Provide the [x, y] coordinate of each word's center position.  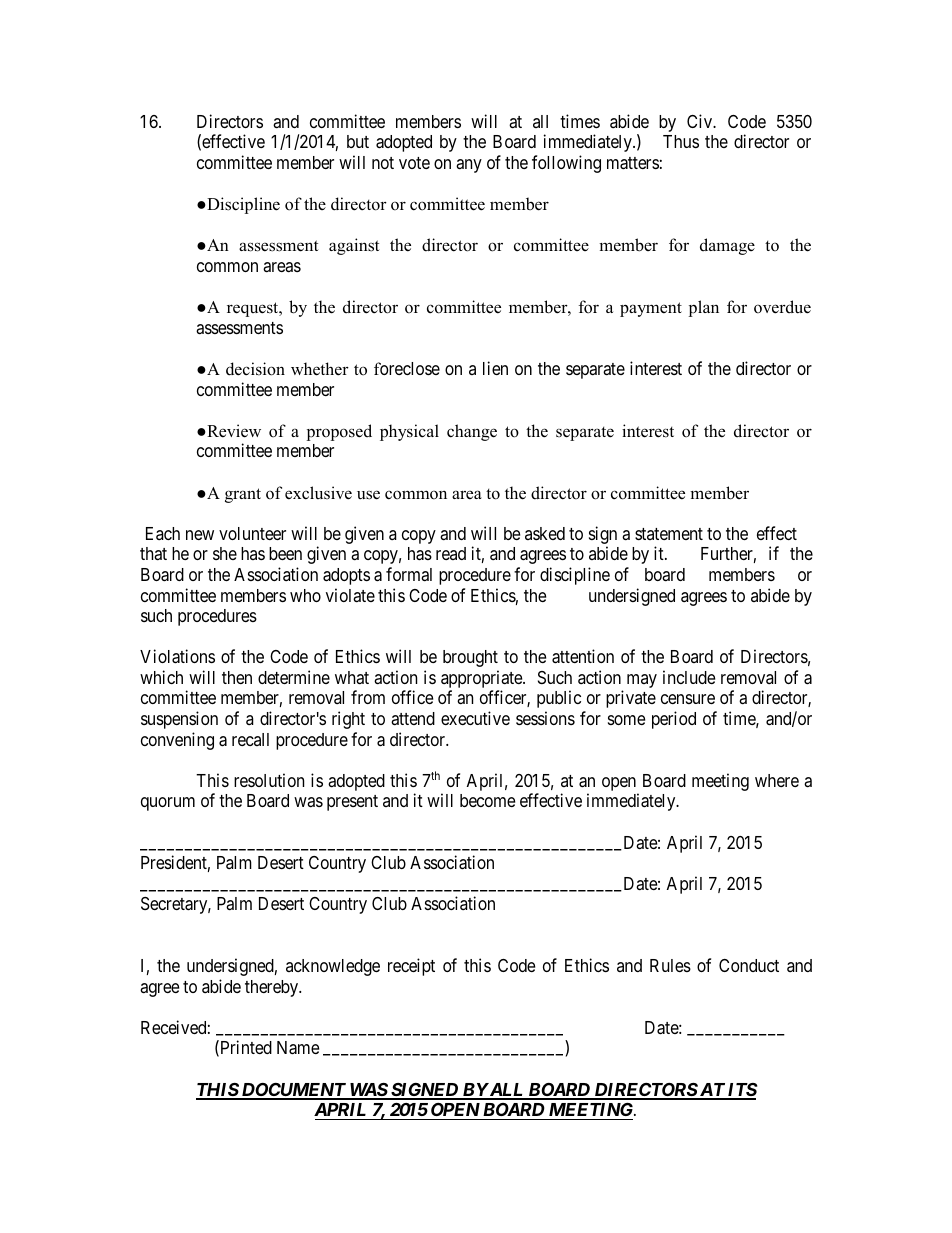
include [689, 677]
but [358, 141]
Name [298, 1048]
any [469, 166]
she [225, 553]
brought [470, 658]
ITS [741, 1091]
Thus [681, 141]
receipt [411, 967]
